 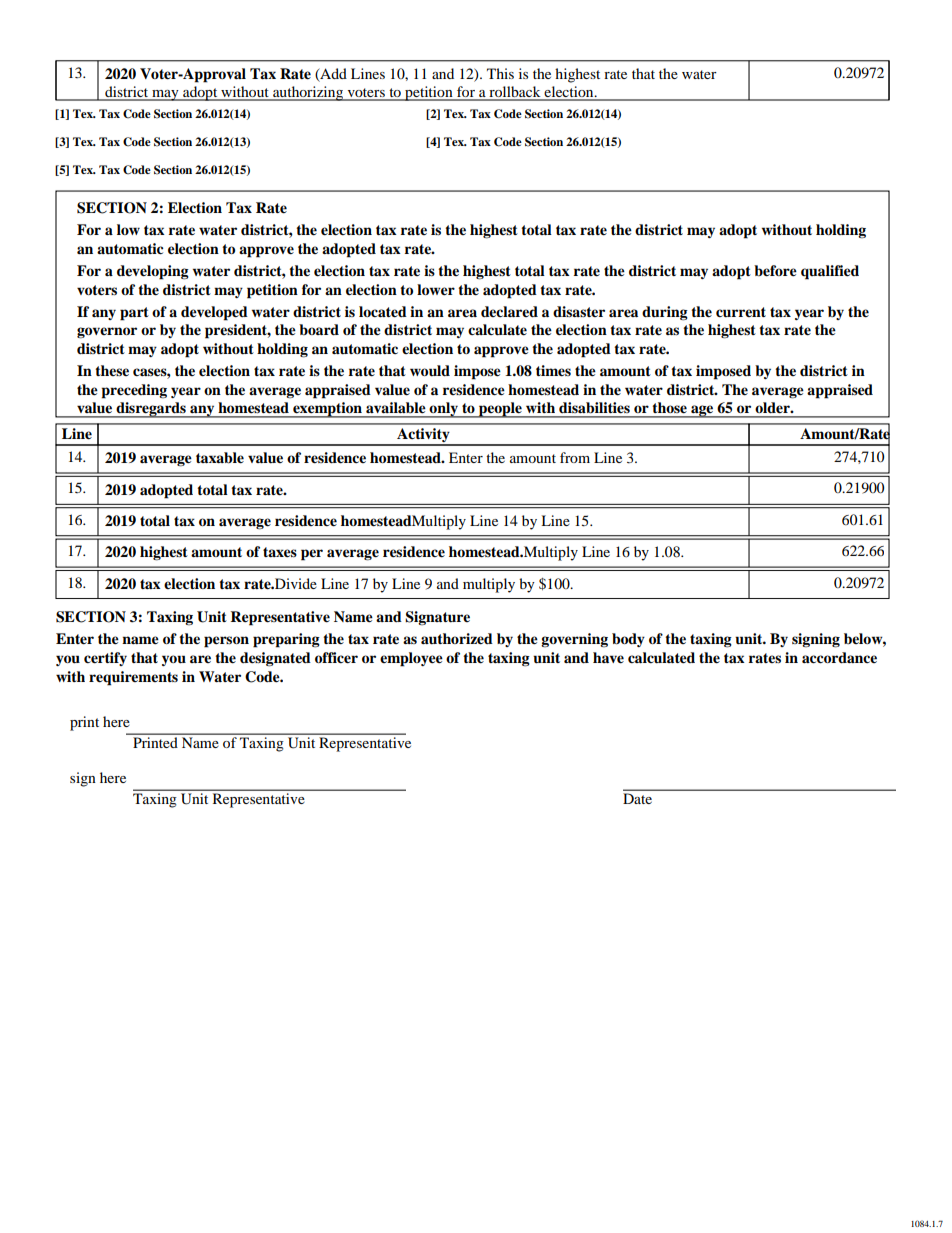 I want to click on person, so click(x=226, y=642).
